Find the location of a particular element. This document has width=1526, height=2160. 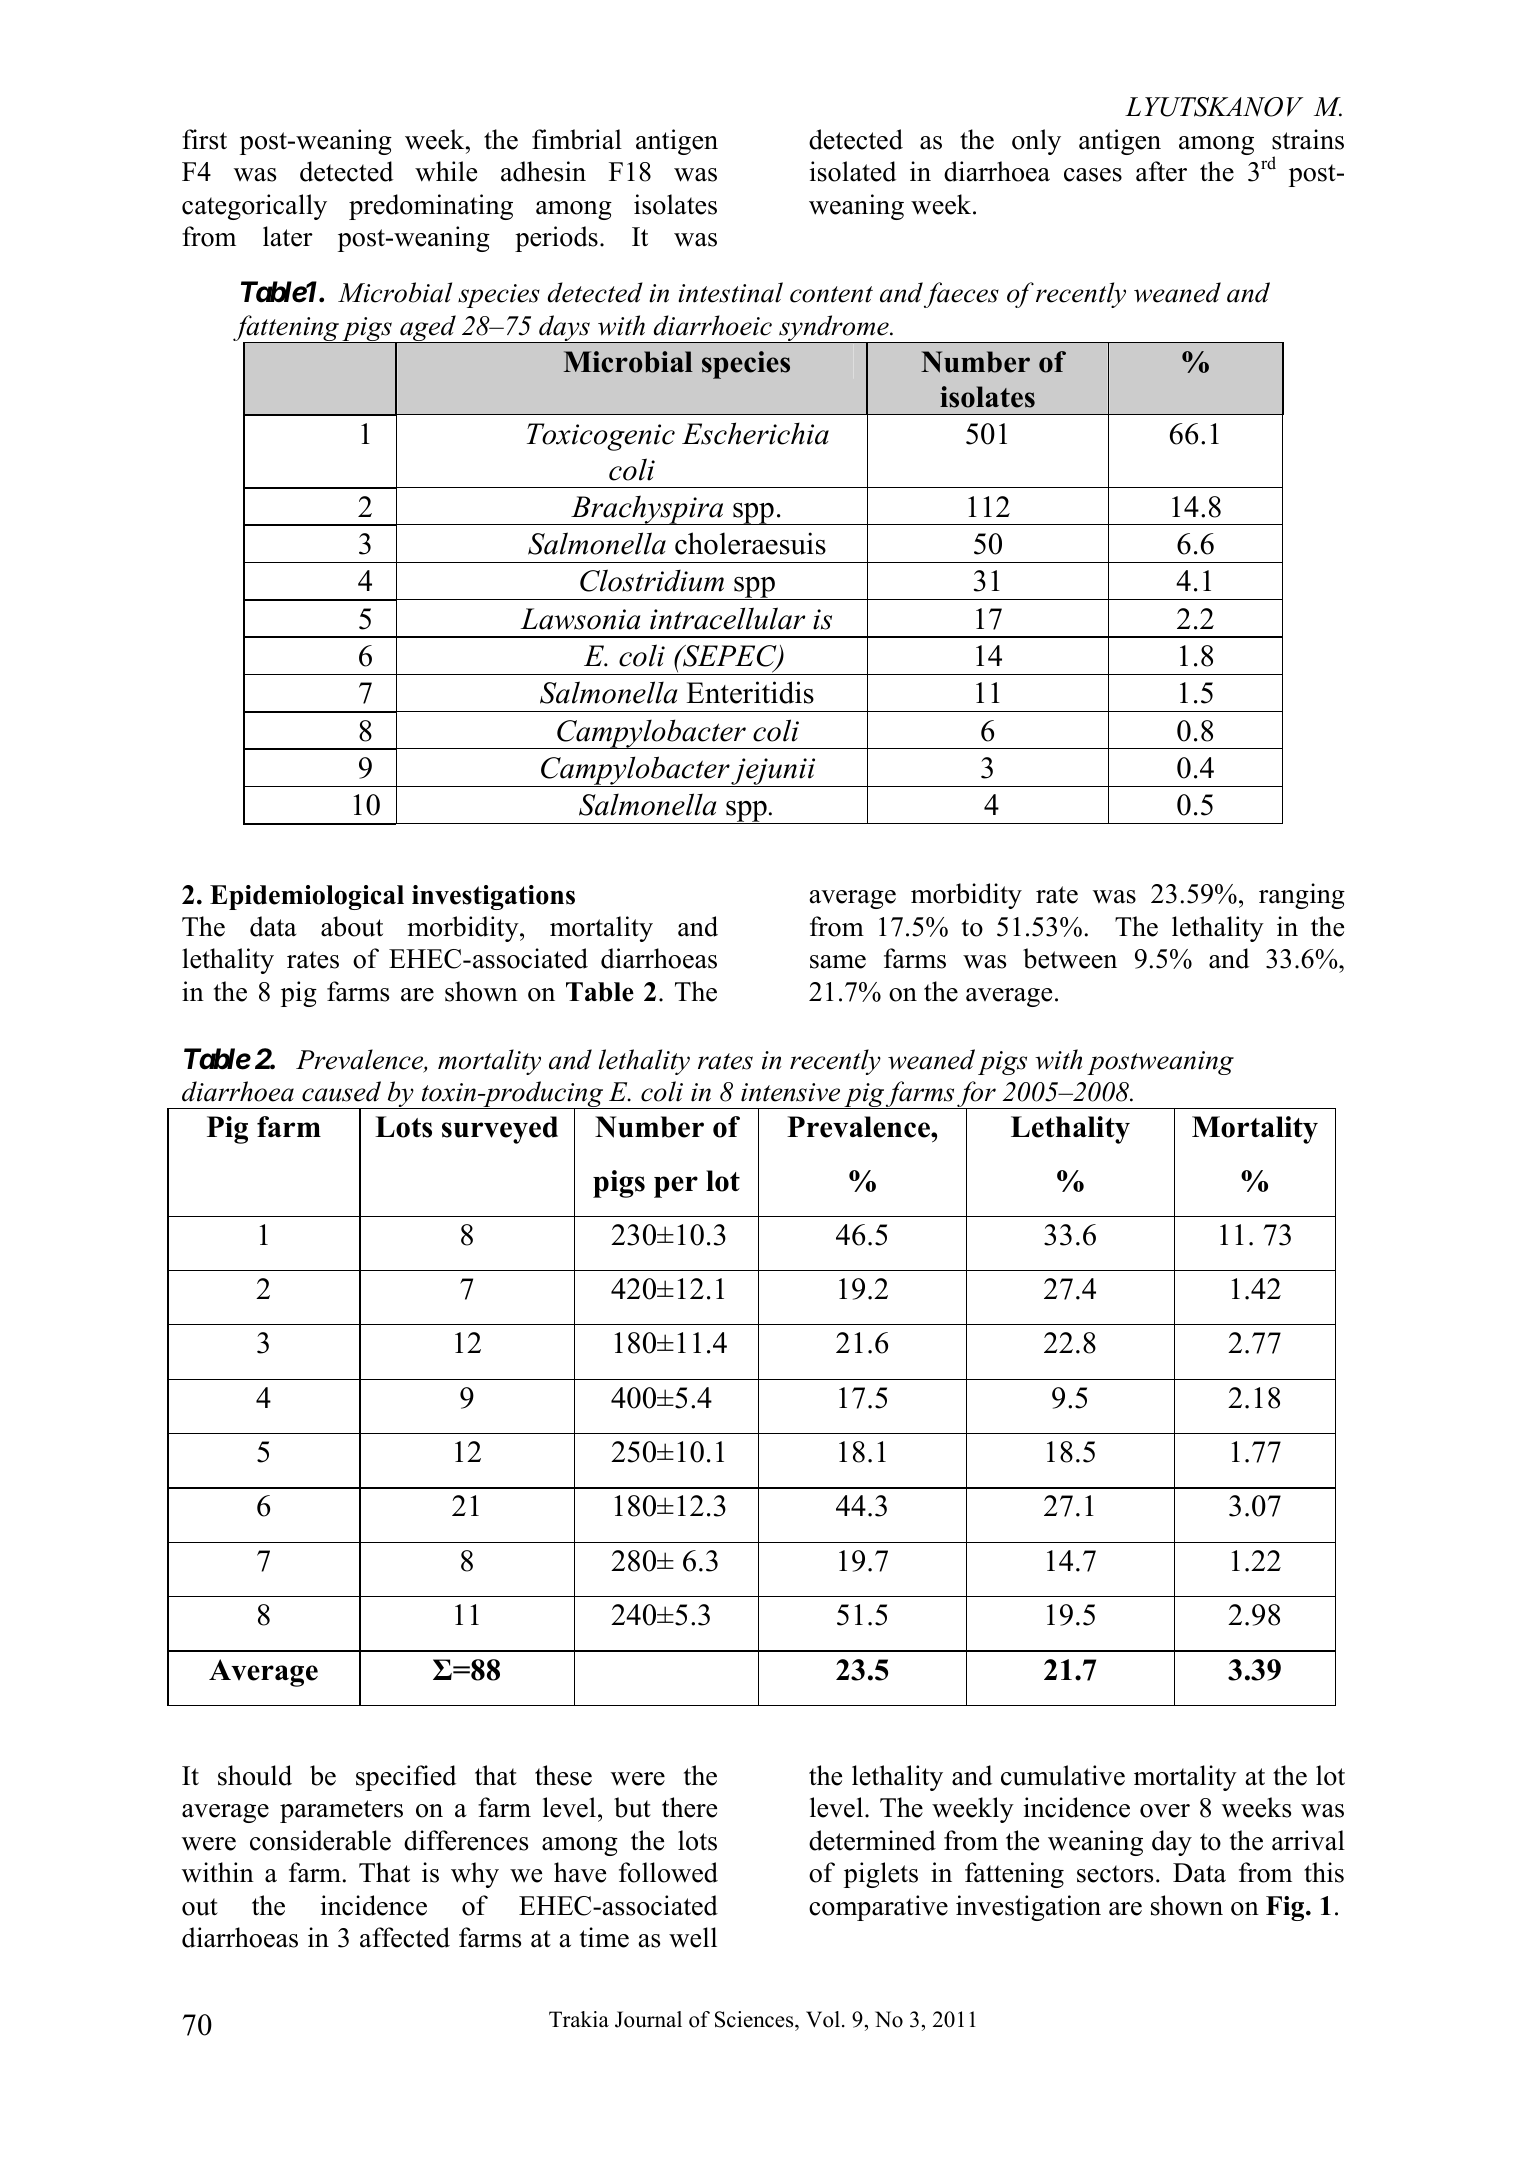

surveyed is located at coordinates (500, 1130).
